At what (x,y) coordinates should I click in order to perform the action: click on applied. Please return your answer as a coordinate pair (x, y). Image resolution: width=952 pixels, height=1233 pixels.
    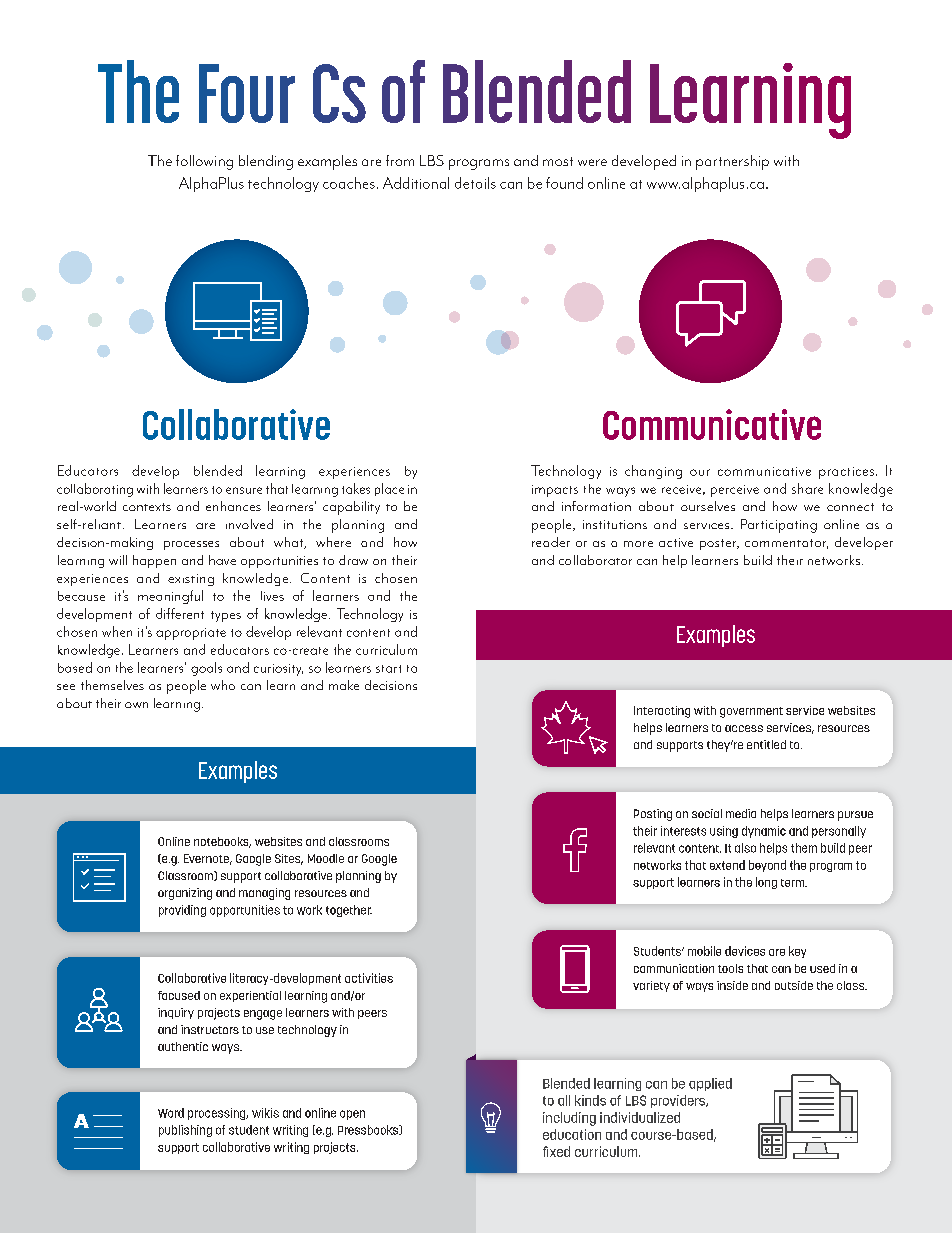
    Looking at the image, I should click on (710, 1084).
